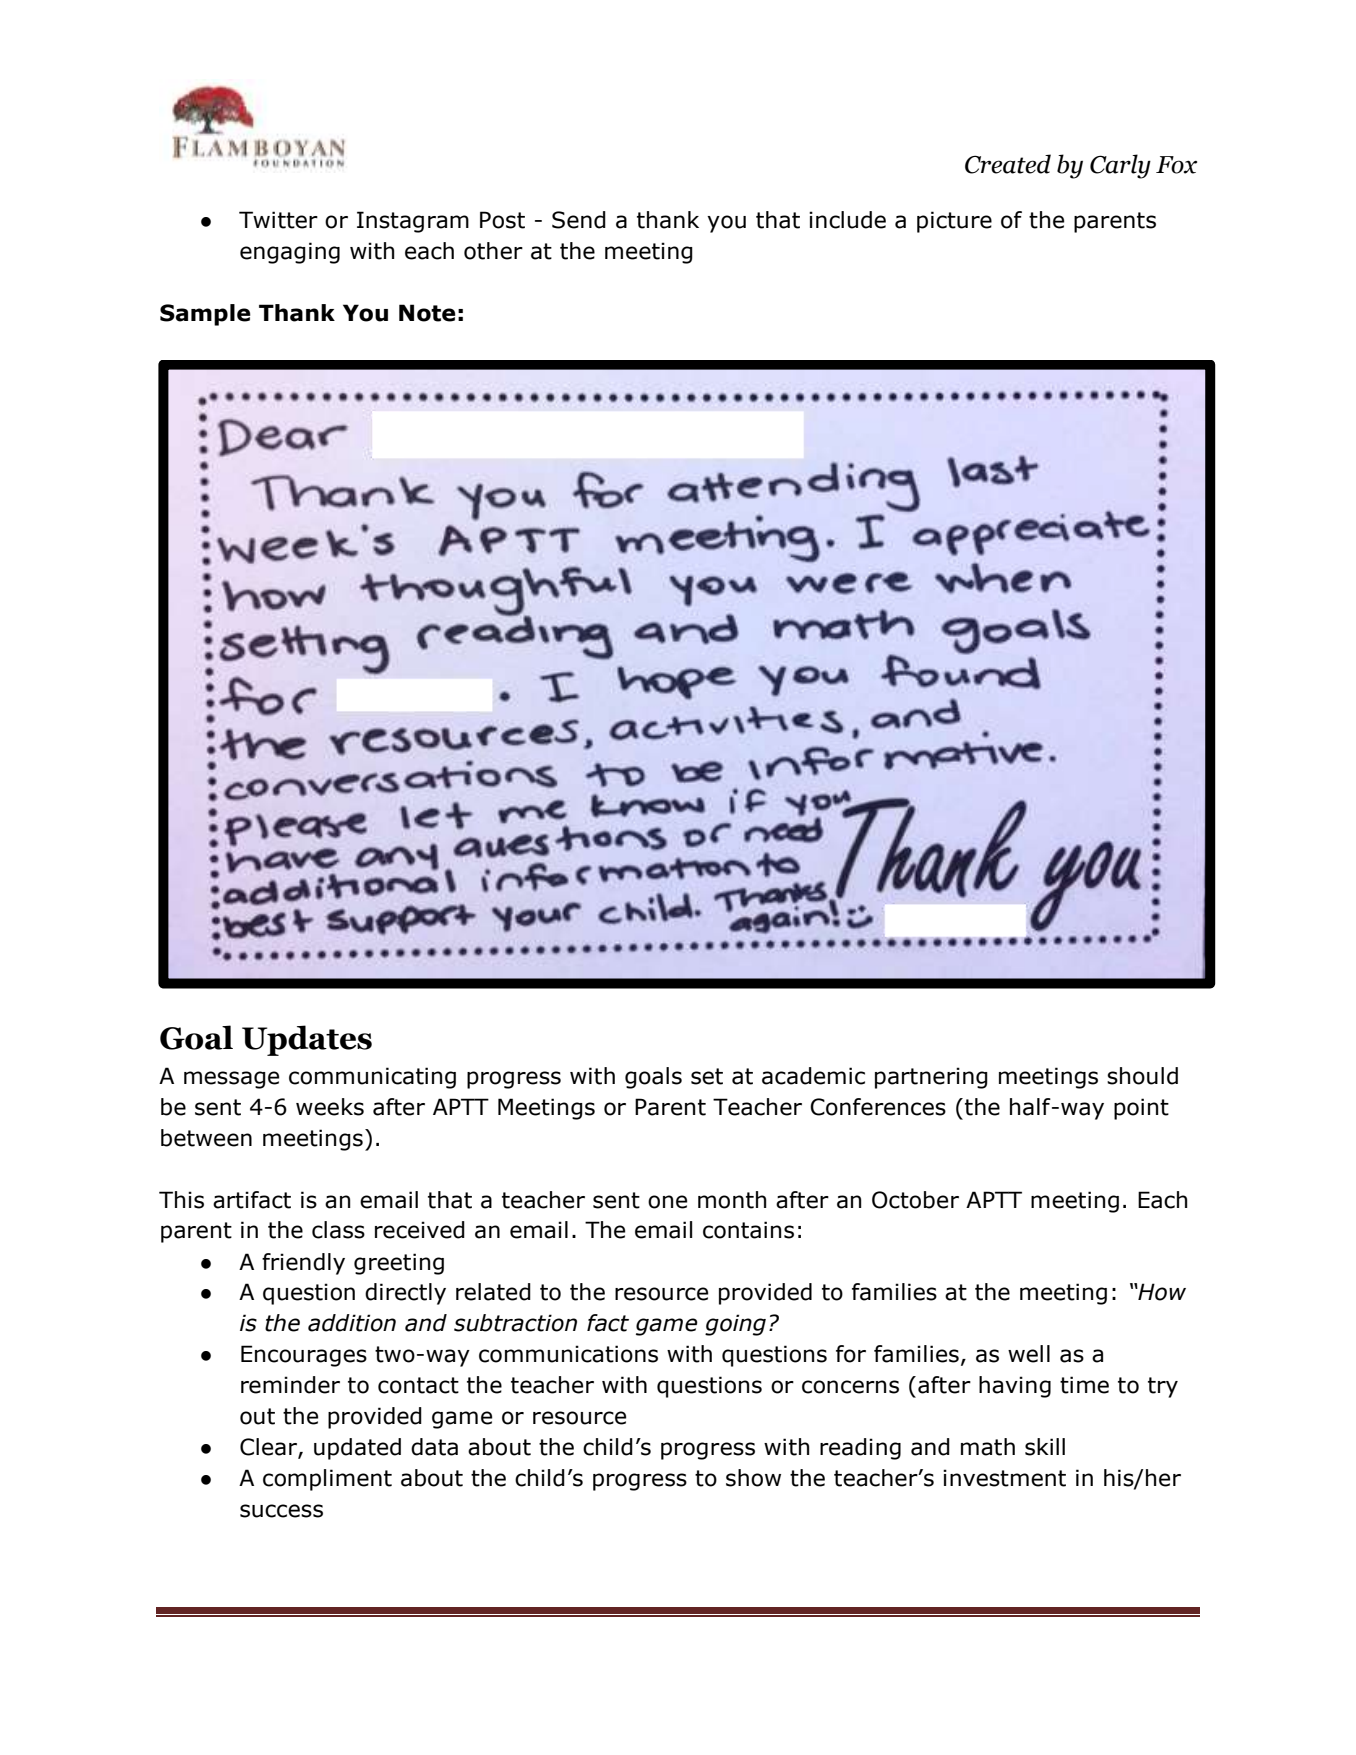 The width and height of the page is (1356, 1755). What do you see at coordinates (307, 1040) in the page?
I see `Updates` at bounding box center [307, 1040].
